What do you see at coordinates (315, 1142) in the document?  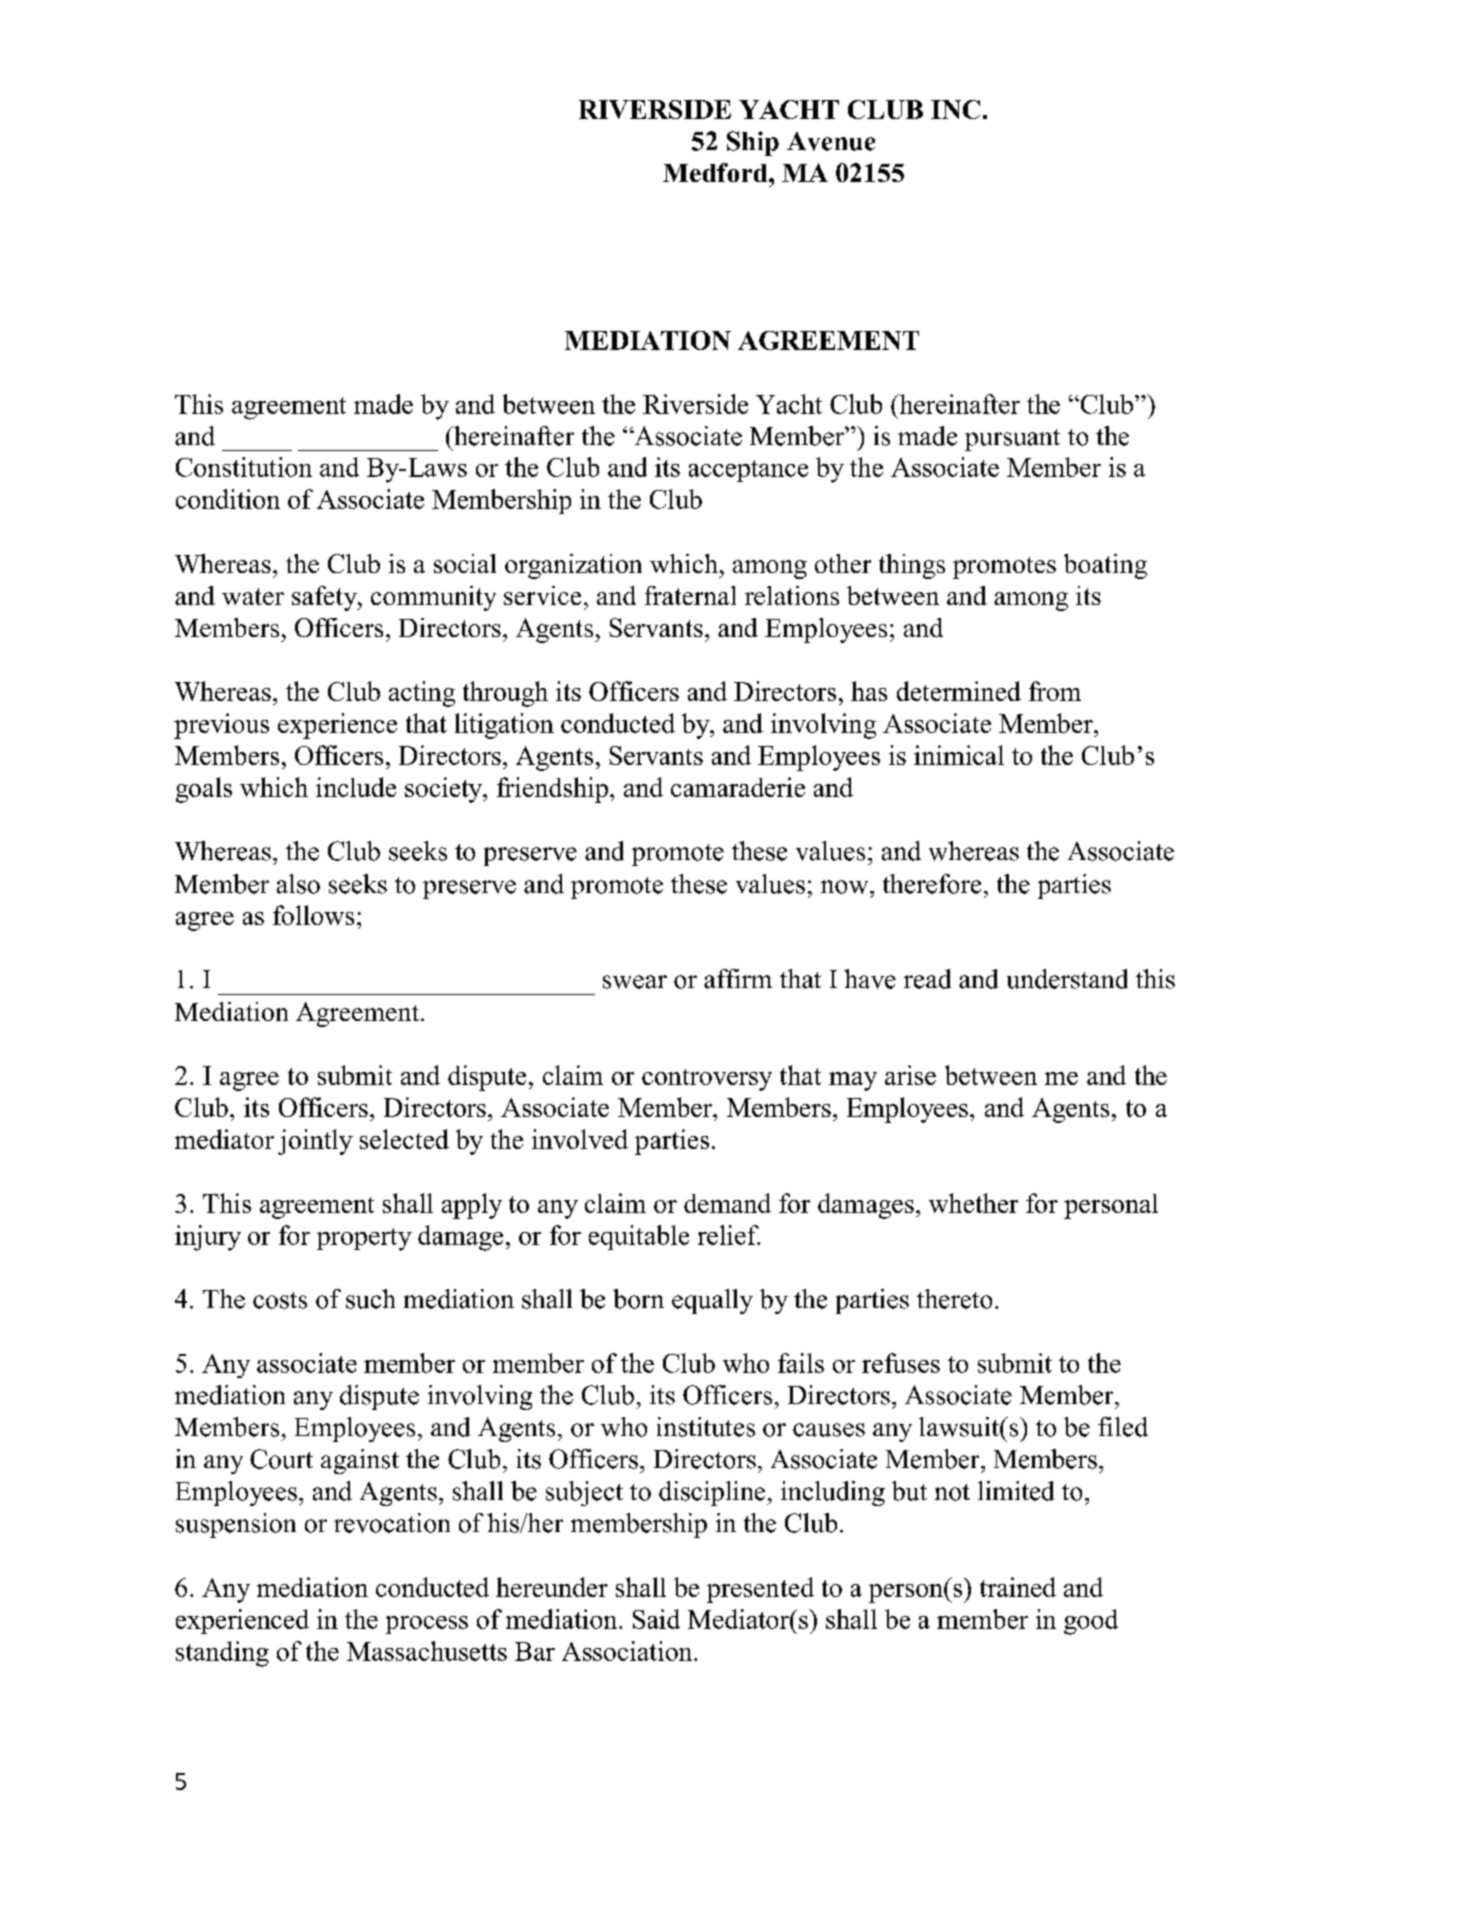 I see `jointly` at bounding box center [315, 1142].
